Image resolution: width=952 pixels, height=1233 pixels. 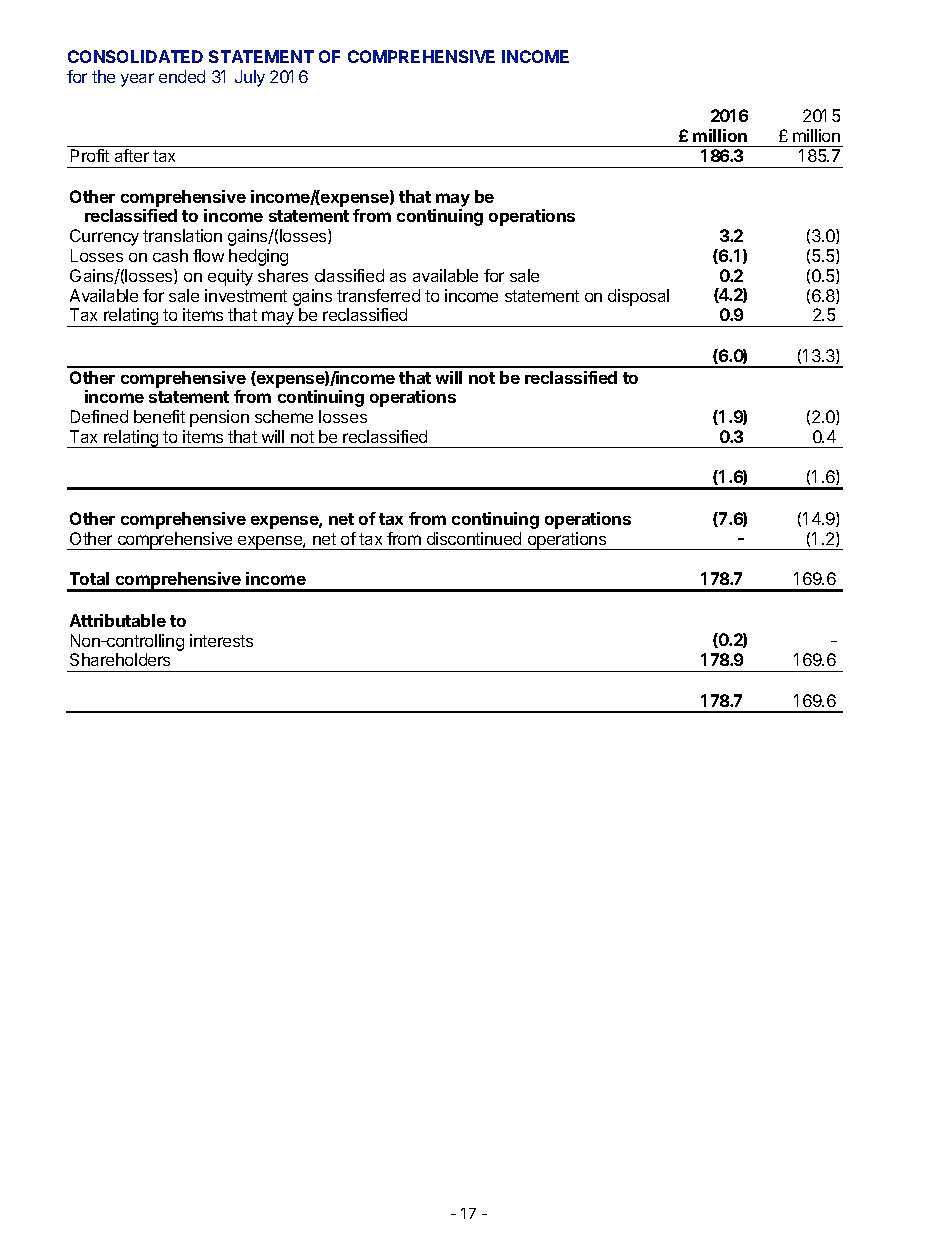 I want to click on disposal, so click(x=638, y=297).
